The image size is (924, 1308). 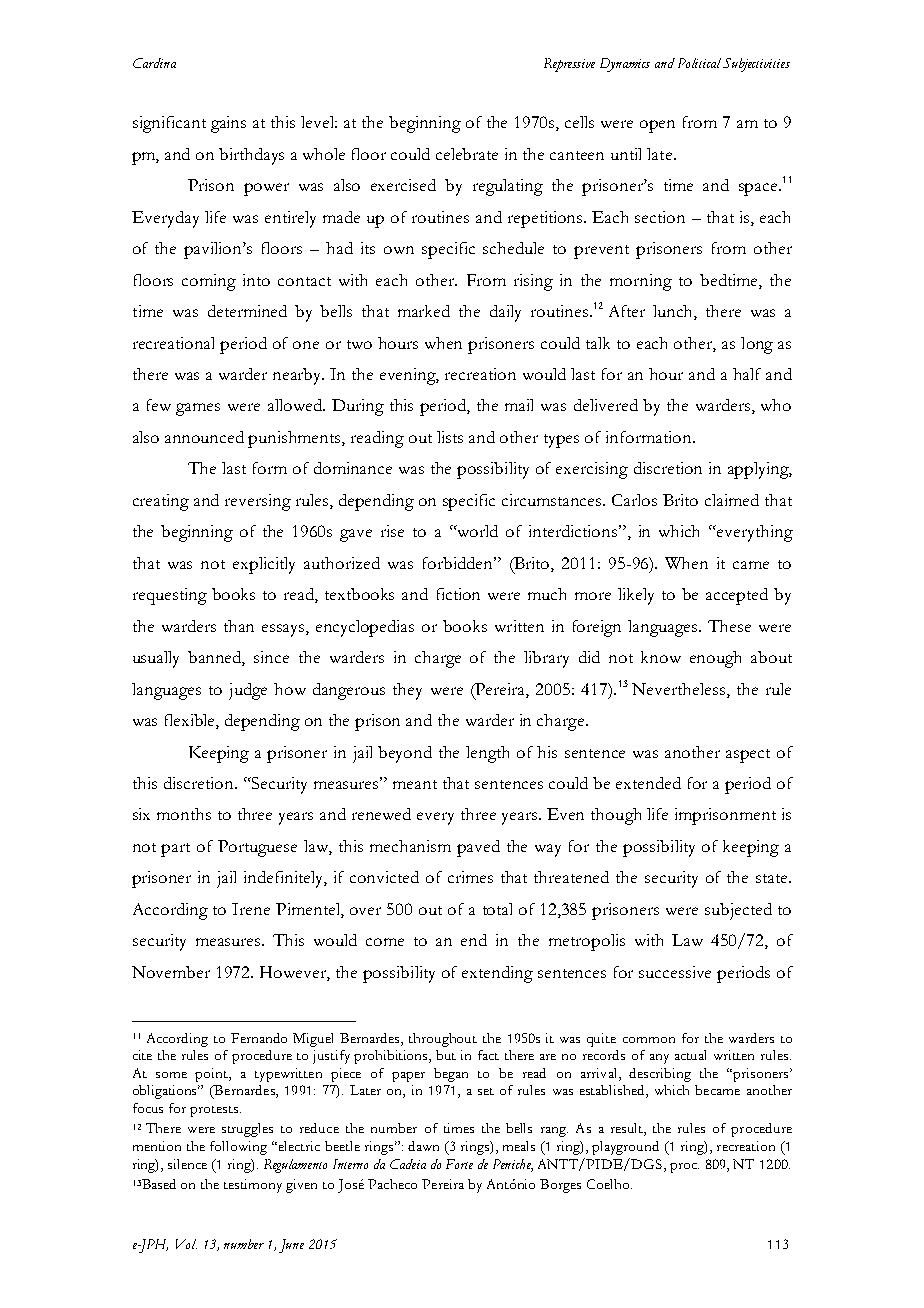 What do you see at coordinates (715, 659) in the screenshot?
I see `enough` at bounding box center [715, 659].
